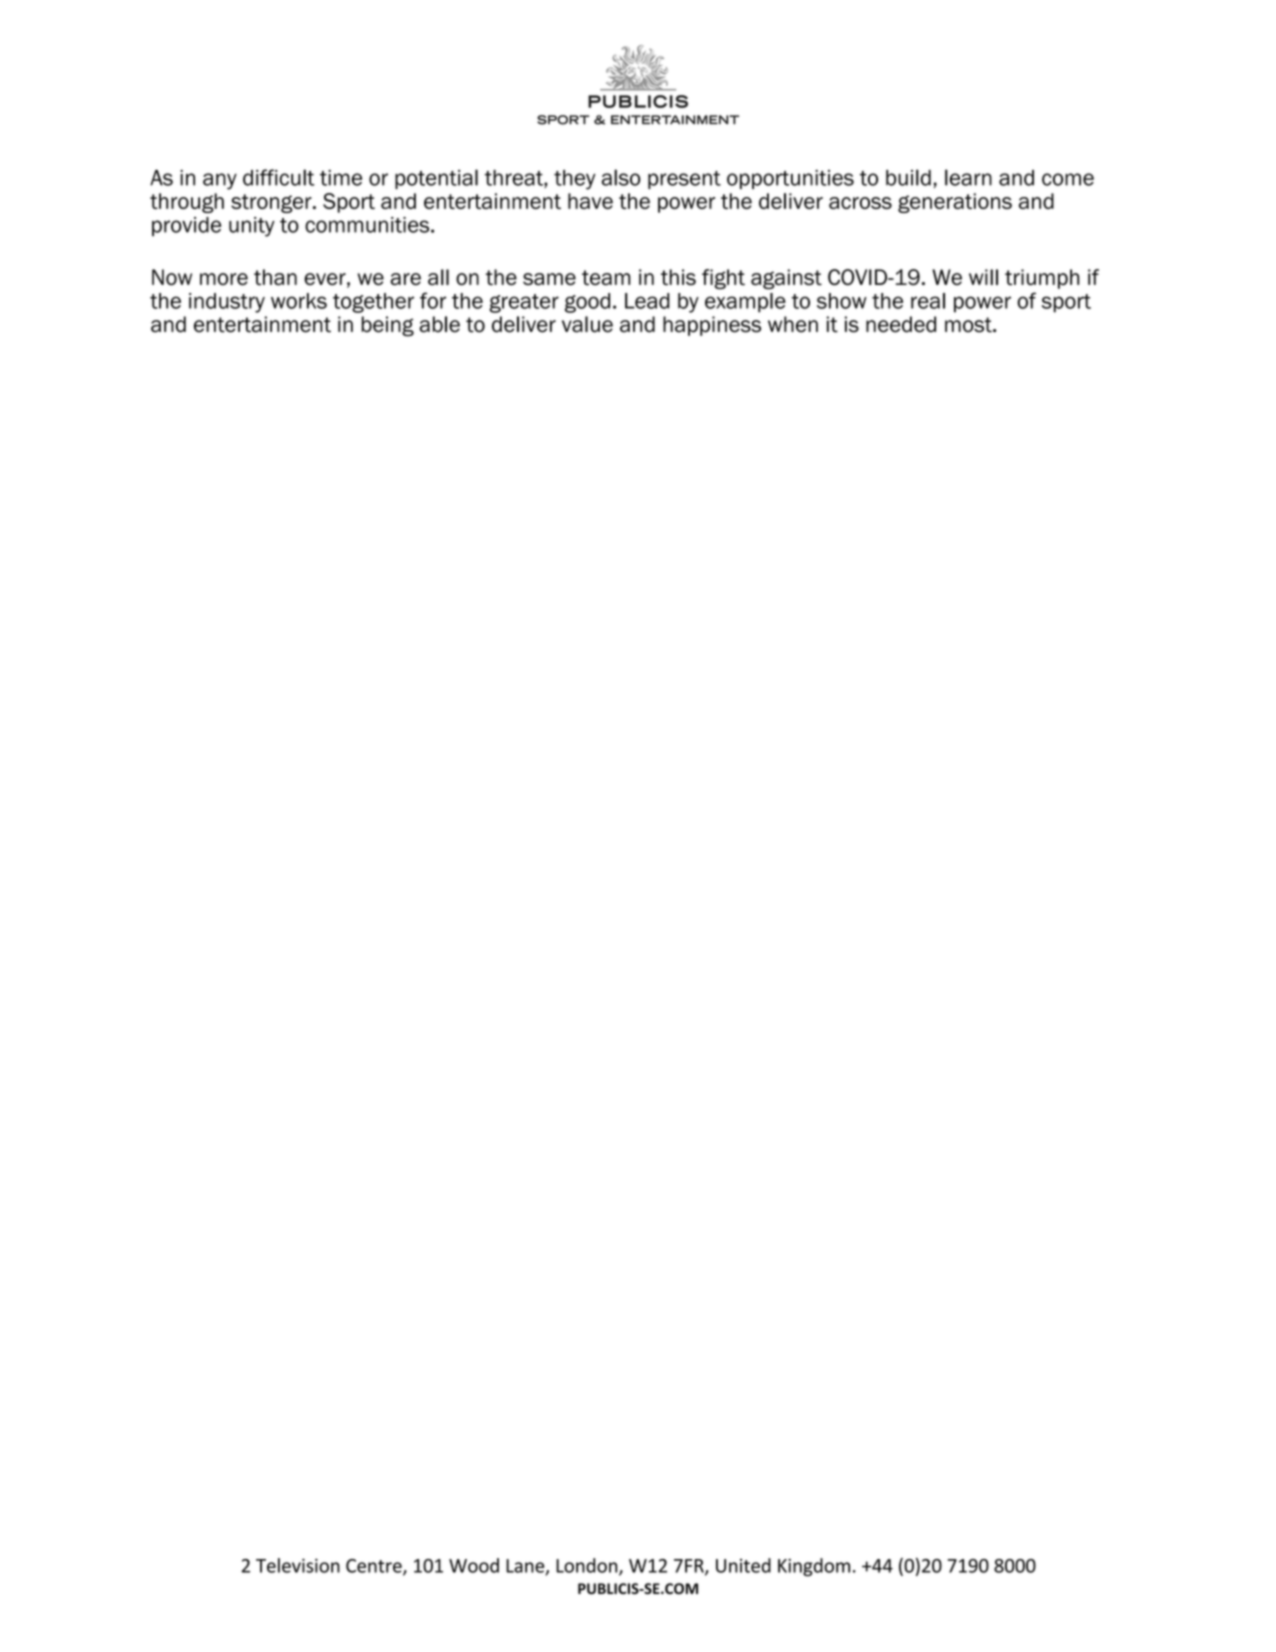 The image size is (1276, 1652). I want to click on able, so click(439, 324).
